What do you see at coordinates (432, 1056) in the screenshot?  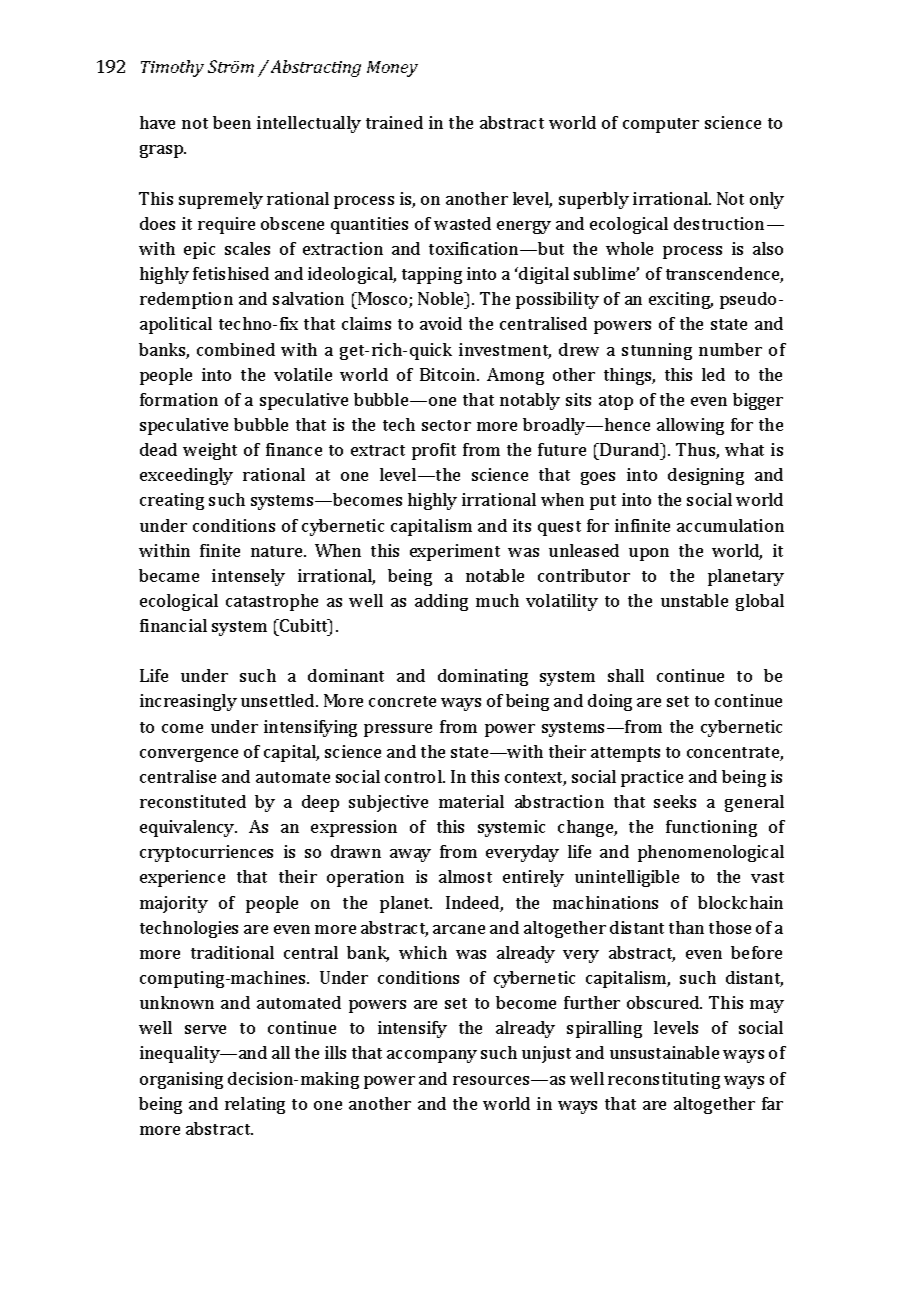 I see `accompany` at bounding box center [432, 1056].
